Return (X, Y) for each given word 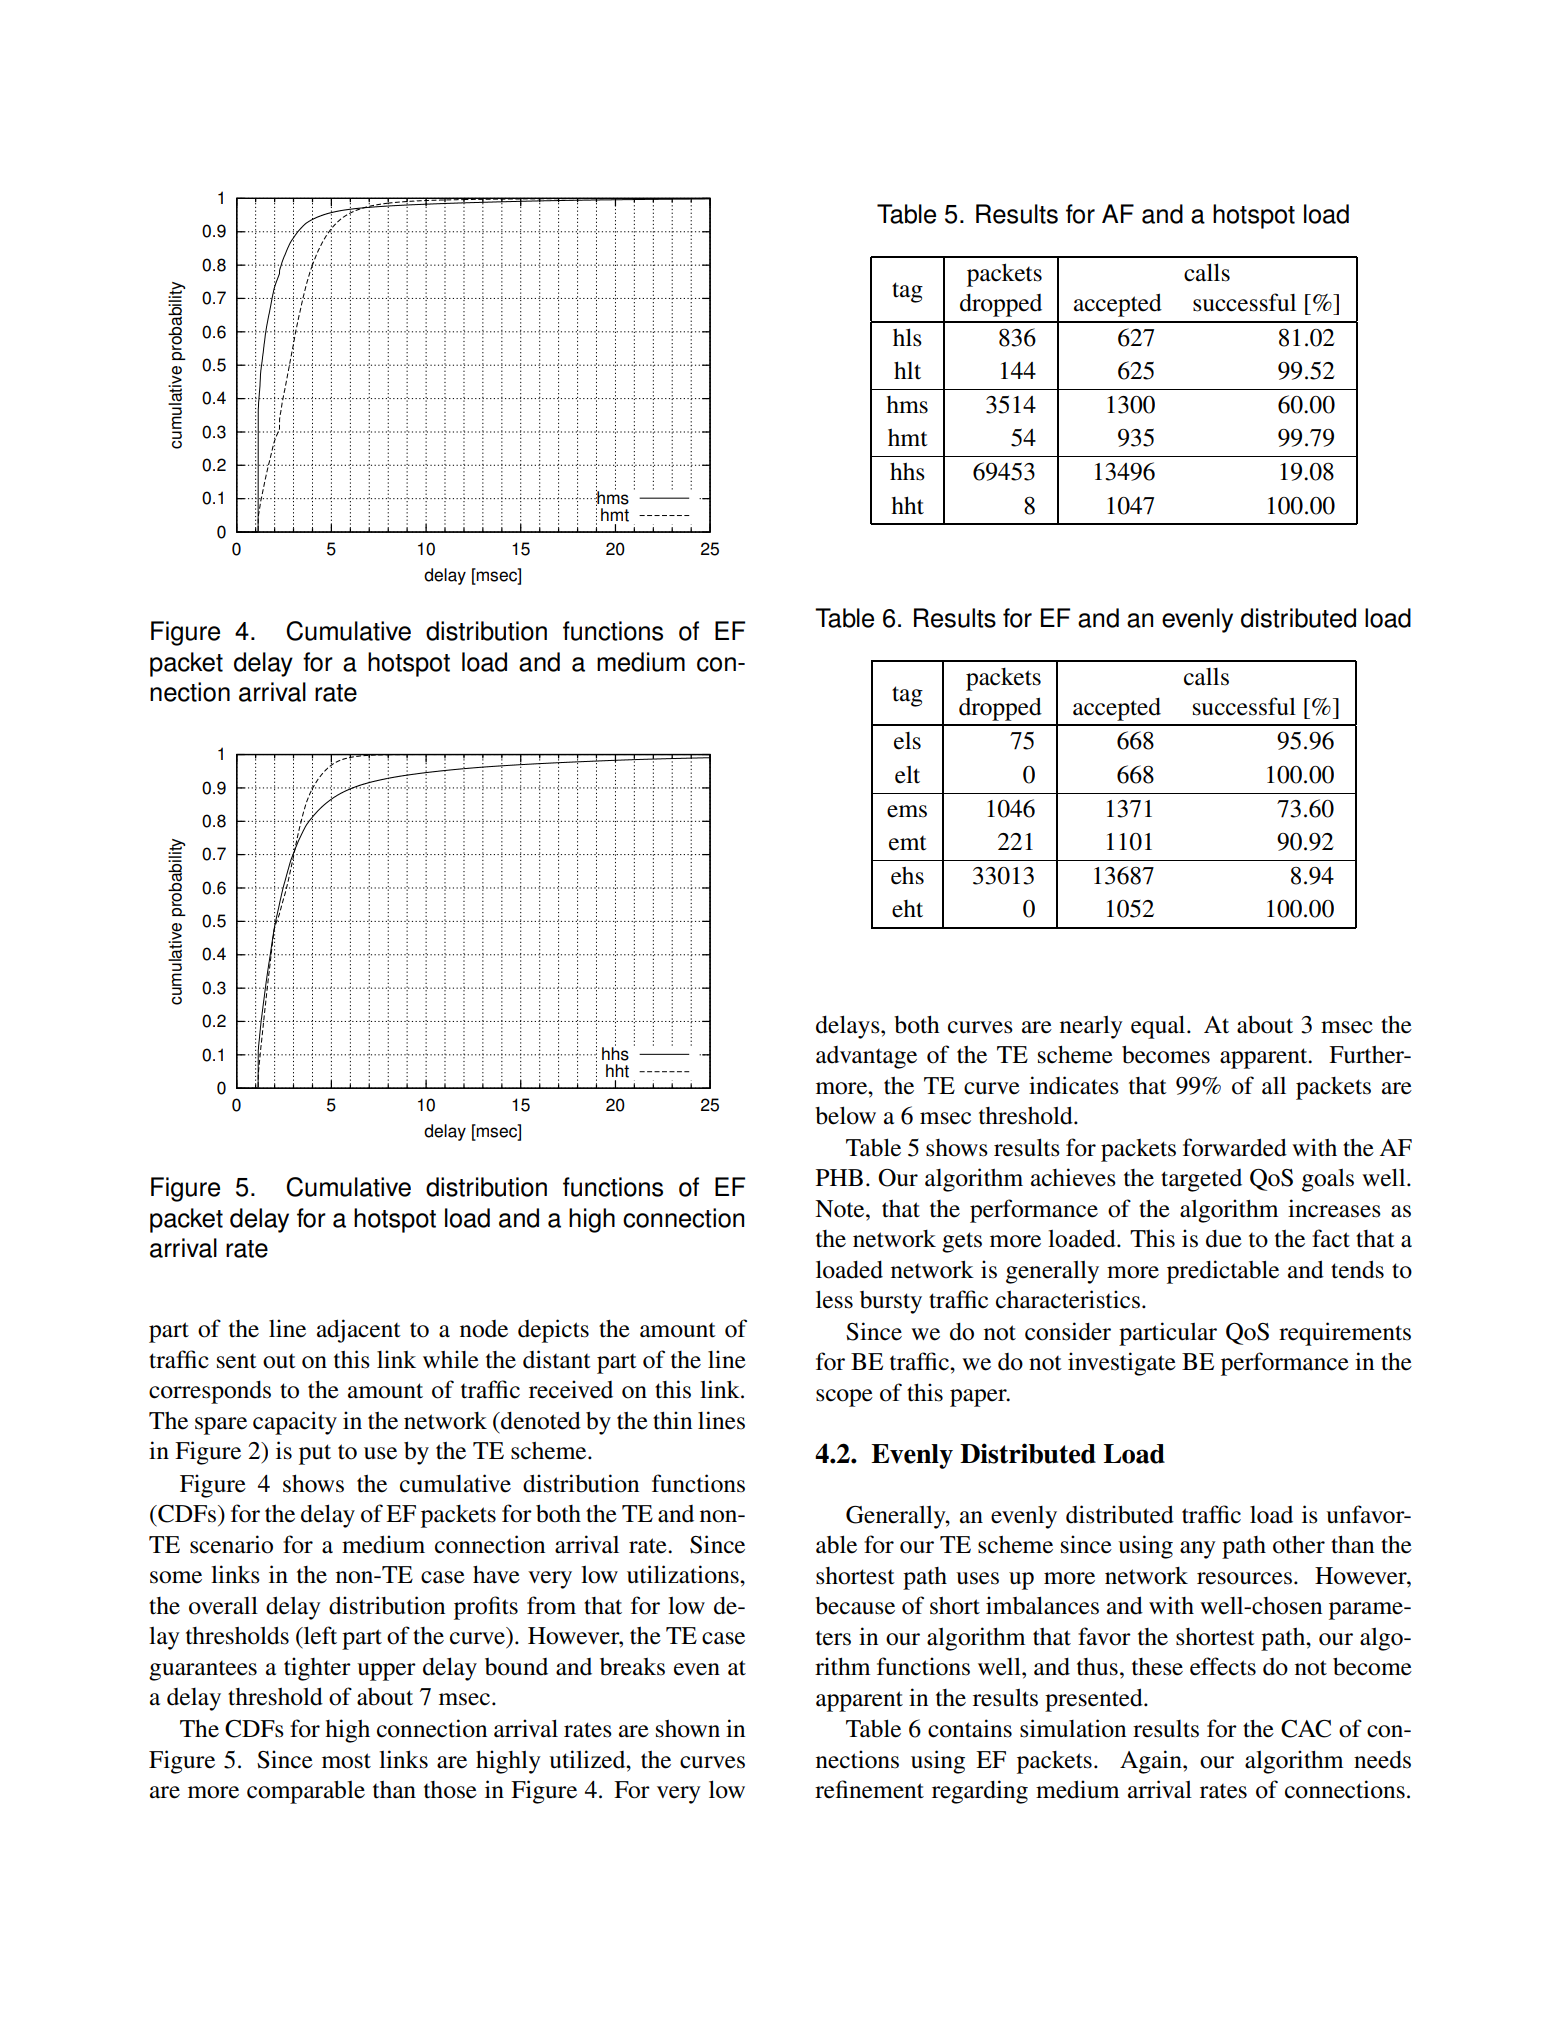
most (346, 1761)
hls (907, 337)
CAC (1306, 1729)
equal (1159, 1027)
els (907, 741)
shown (688, 1729)
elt (907, 774)
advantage (866, 1057)
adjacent (359, 1331)
